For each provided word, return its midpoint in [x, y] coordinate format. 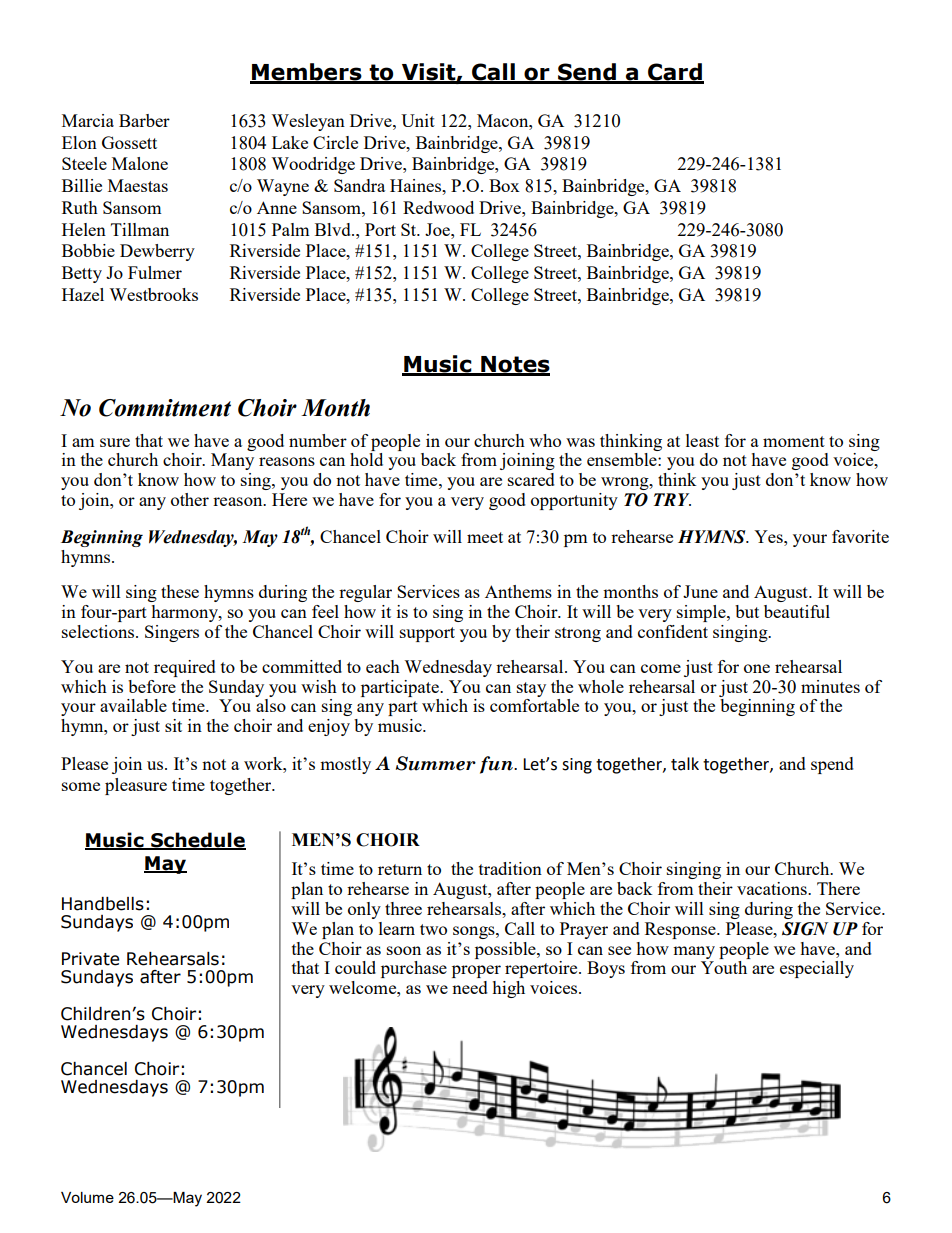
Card [675, 73]
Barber [144, 120]
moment [794, 441]
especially [817, 969]
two [433, 929]
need [470, 987]
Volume [87, 1197]
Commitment [165, 408]
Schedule [197, 841]
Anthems [518, 591]
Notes [514, 365]
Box [504, 185]
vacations [773, 888]
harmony [185, 613]
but [747, 611]
